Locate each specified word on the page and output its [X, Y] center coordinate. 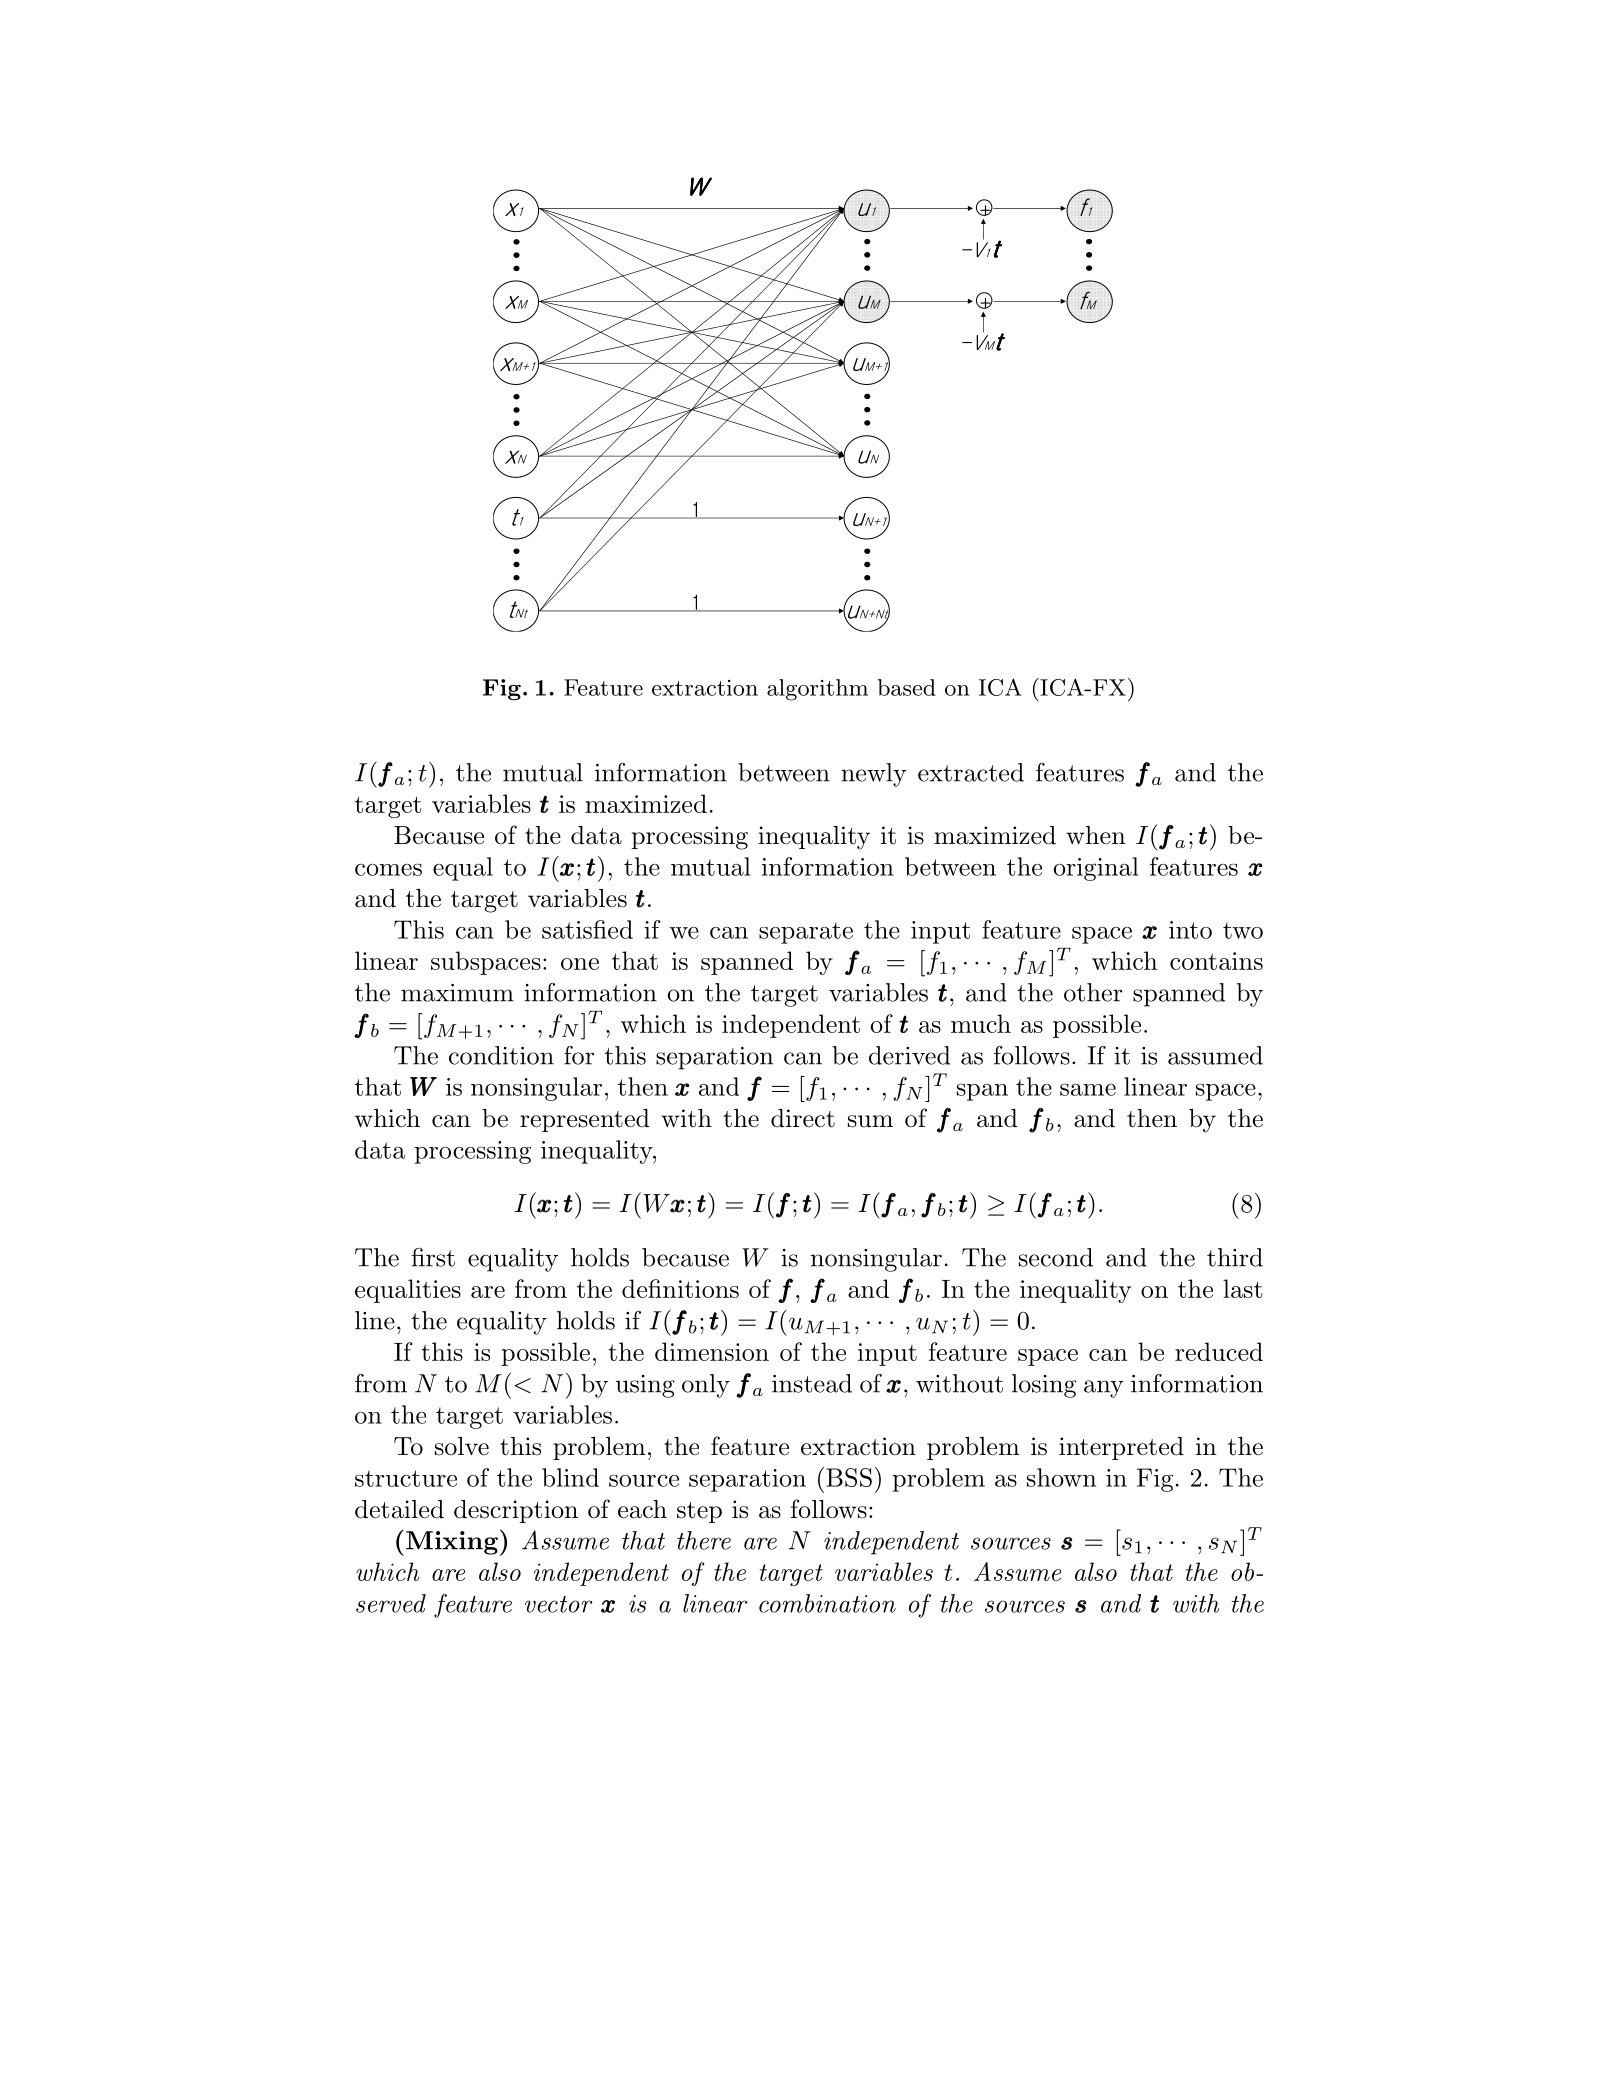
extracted [971, 772]
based [907, 687]
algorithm [817, 690]
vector [559, 1604]
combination [827, 1603]
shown [1061, 1477]
